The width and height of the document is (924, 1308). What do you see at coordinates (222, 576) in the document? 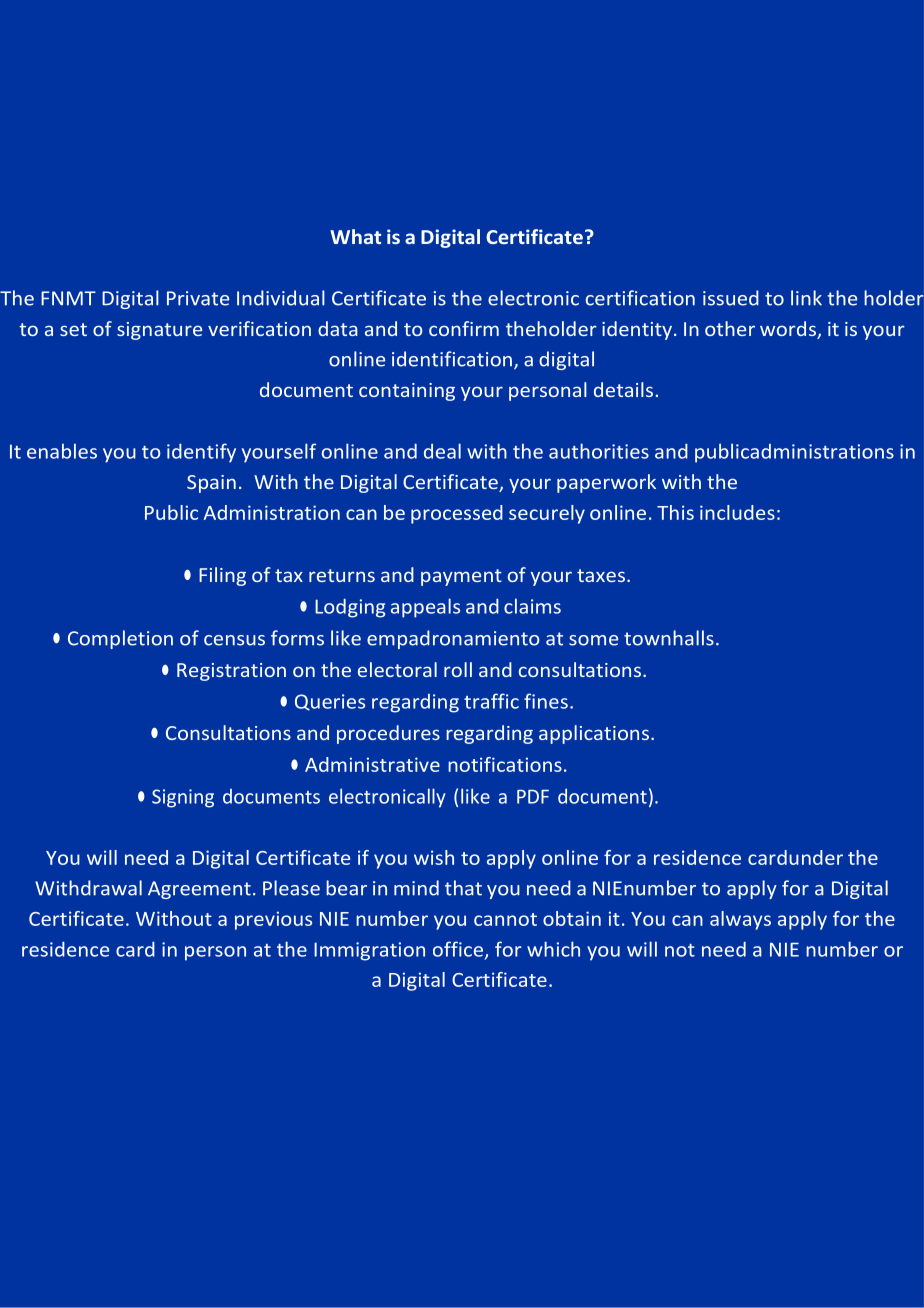
I see `Filing` at bounding box center [222, 576].
